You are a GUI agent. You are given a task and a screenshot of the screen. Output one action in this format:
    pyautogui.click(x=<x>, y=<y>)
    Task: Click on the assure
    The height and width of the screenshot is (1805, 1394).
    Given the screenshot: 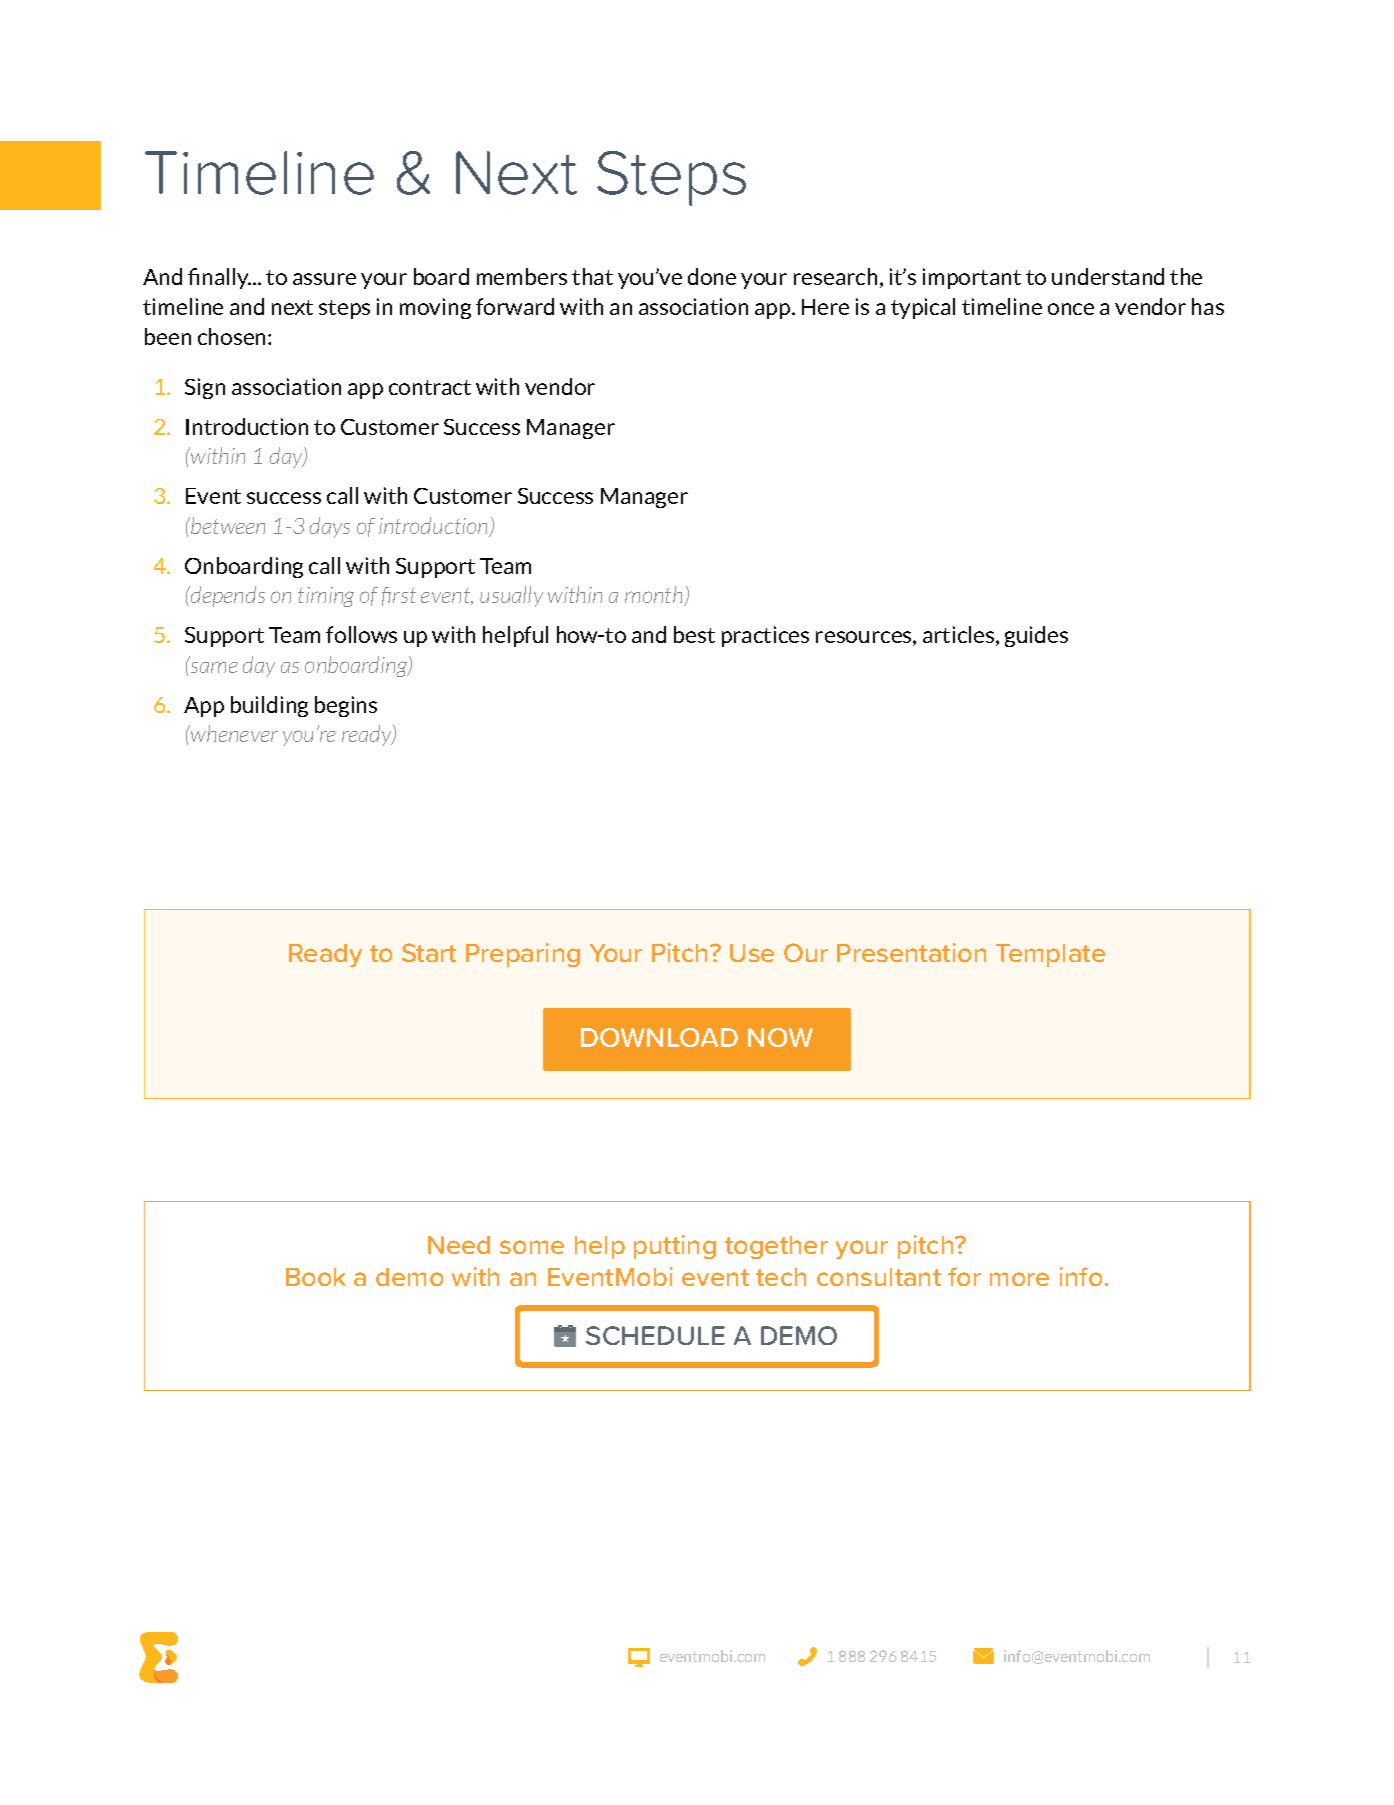 What is the action you would take?
    pyautogui.click(x=324, y=279)
